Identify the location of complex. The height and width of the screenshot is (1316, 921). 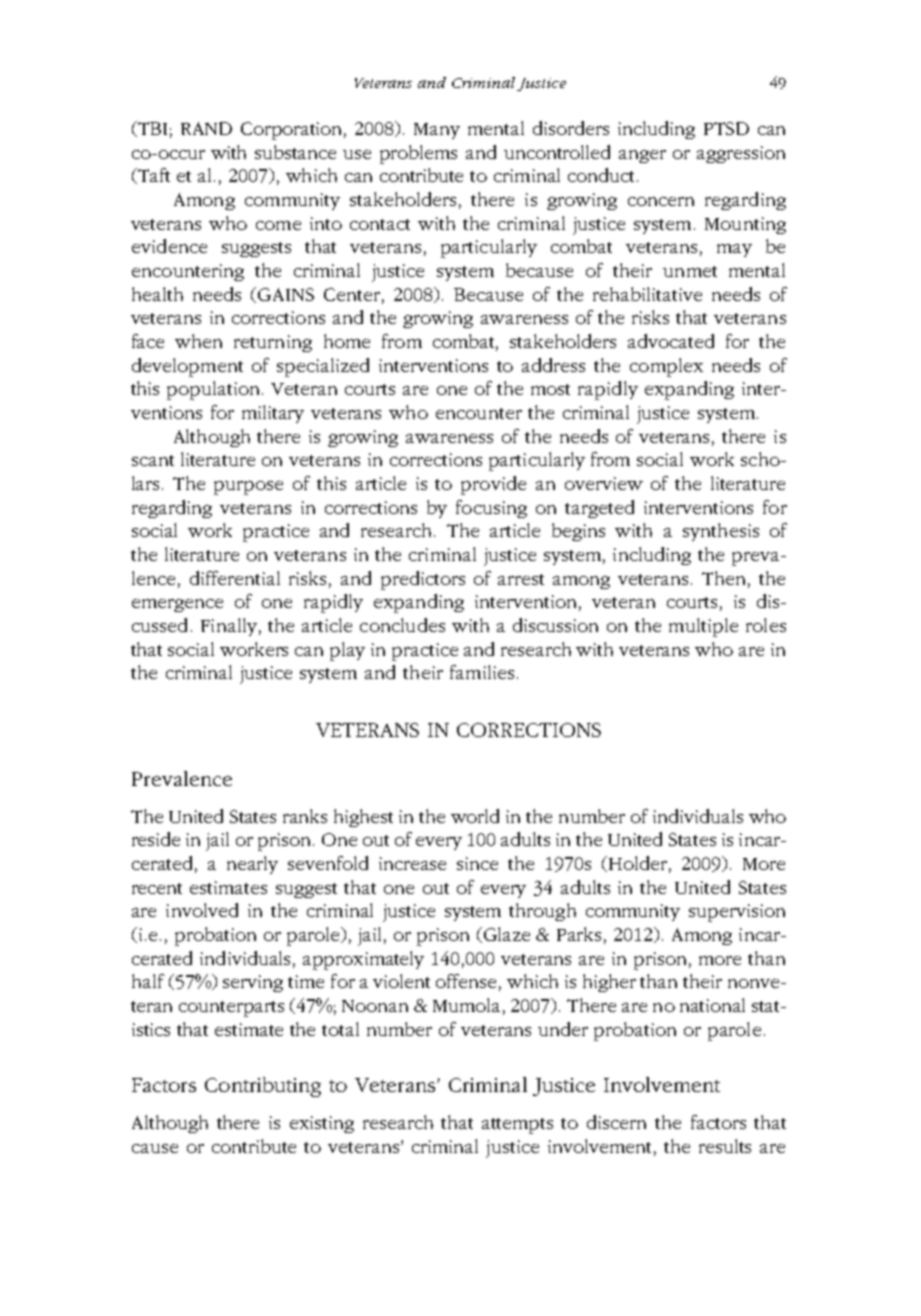
(666, 367).
